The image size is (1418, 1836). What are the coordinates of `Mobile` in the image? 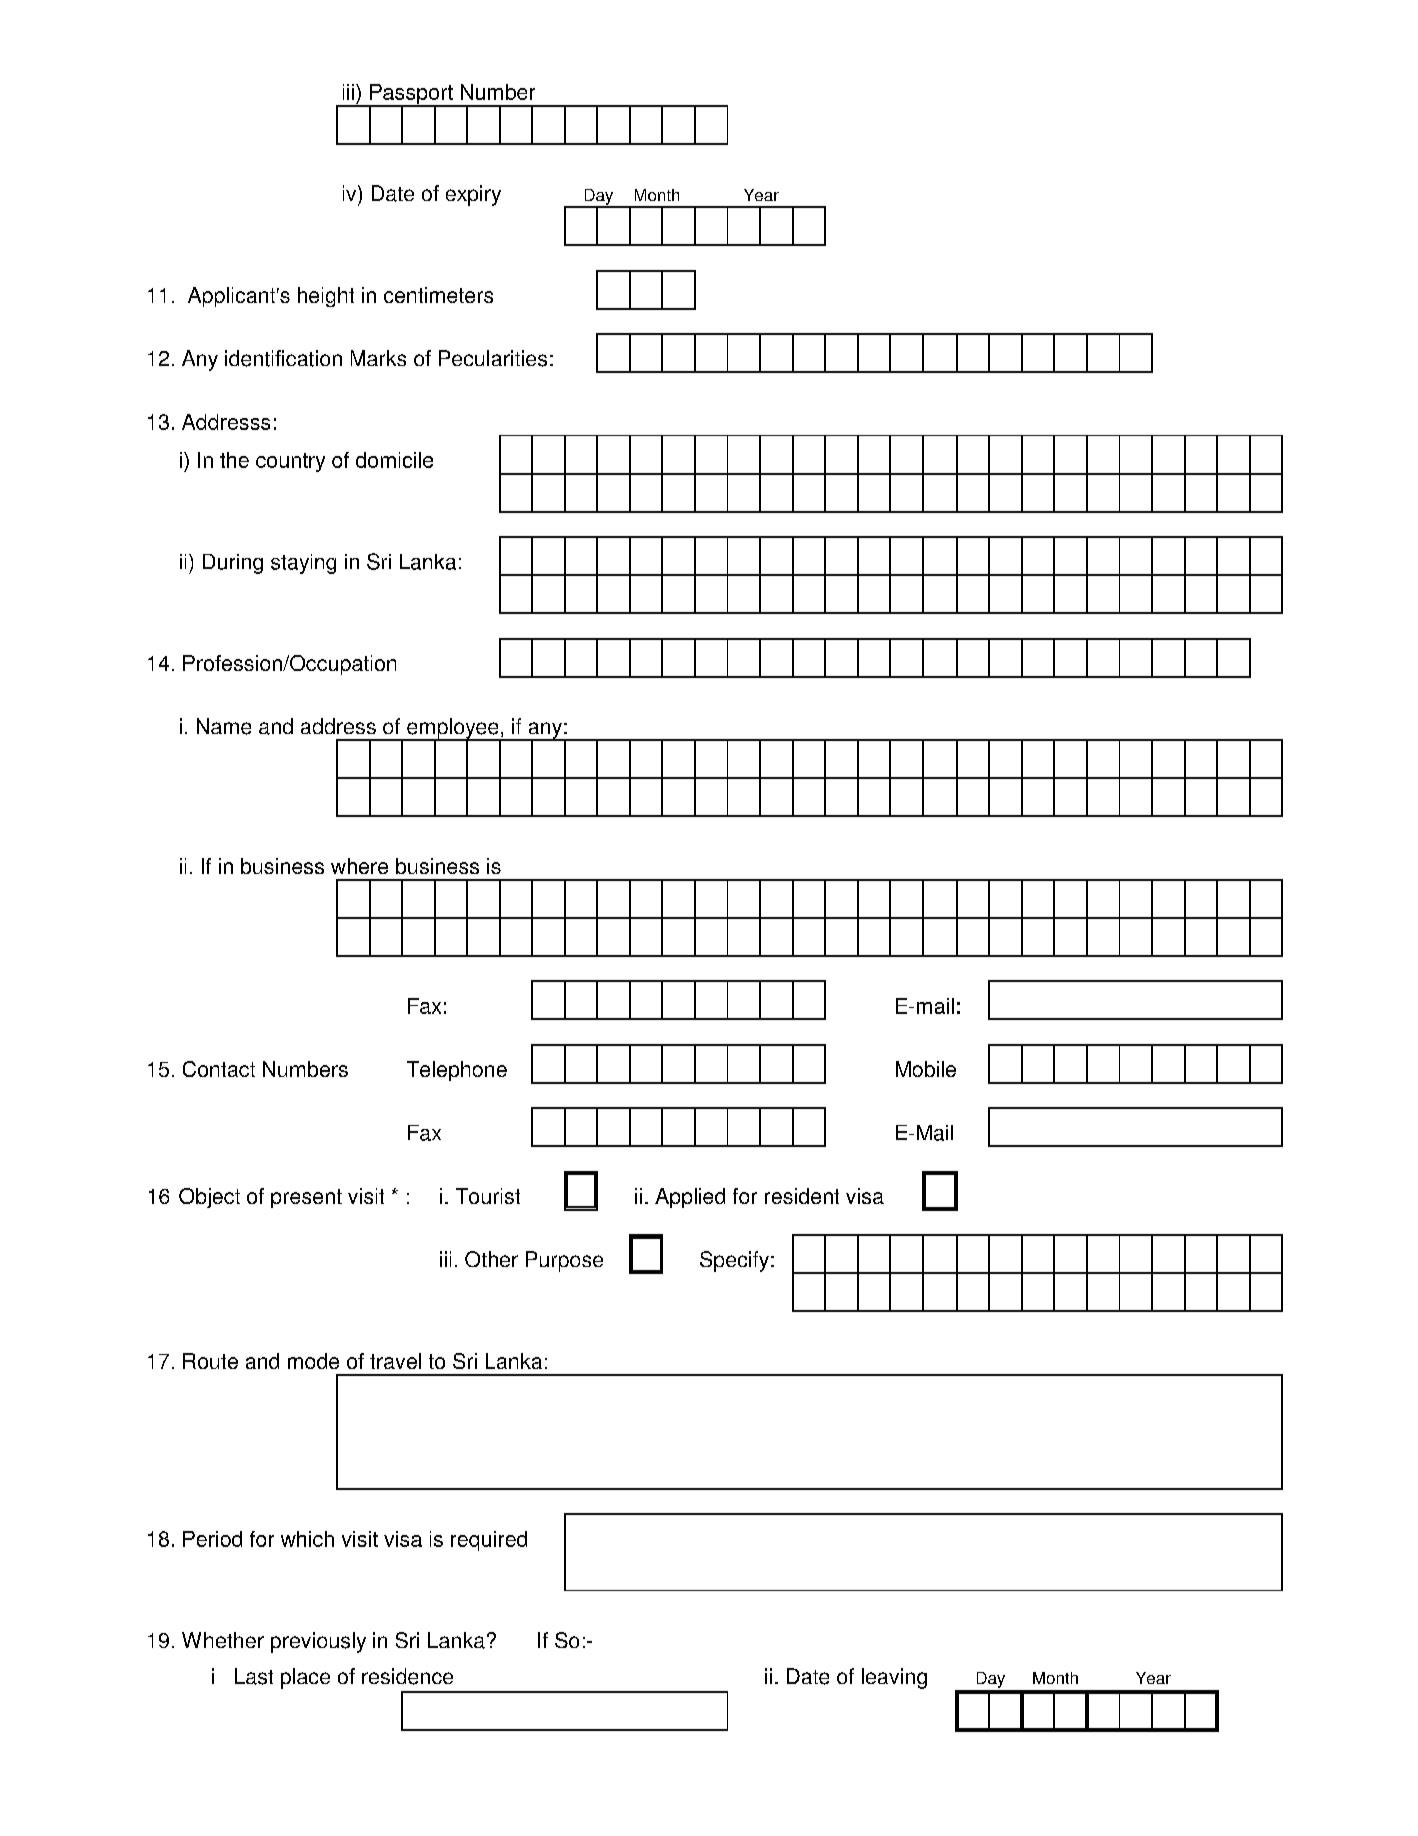 It's located at (926, 1069).
